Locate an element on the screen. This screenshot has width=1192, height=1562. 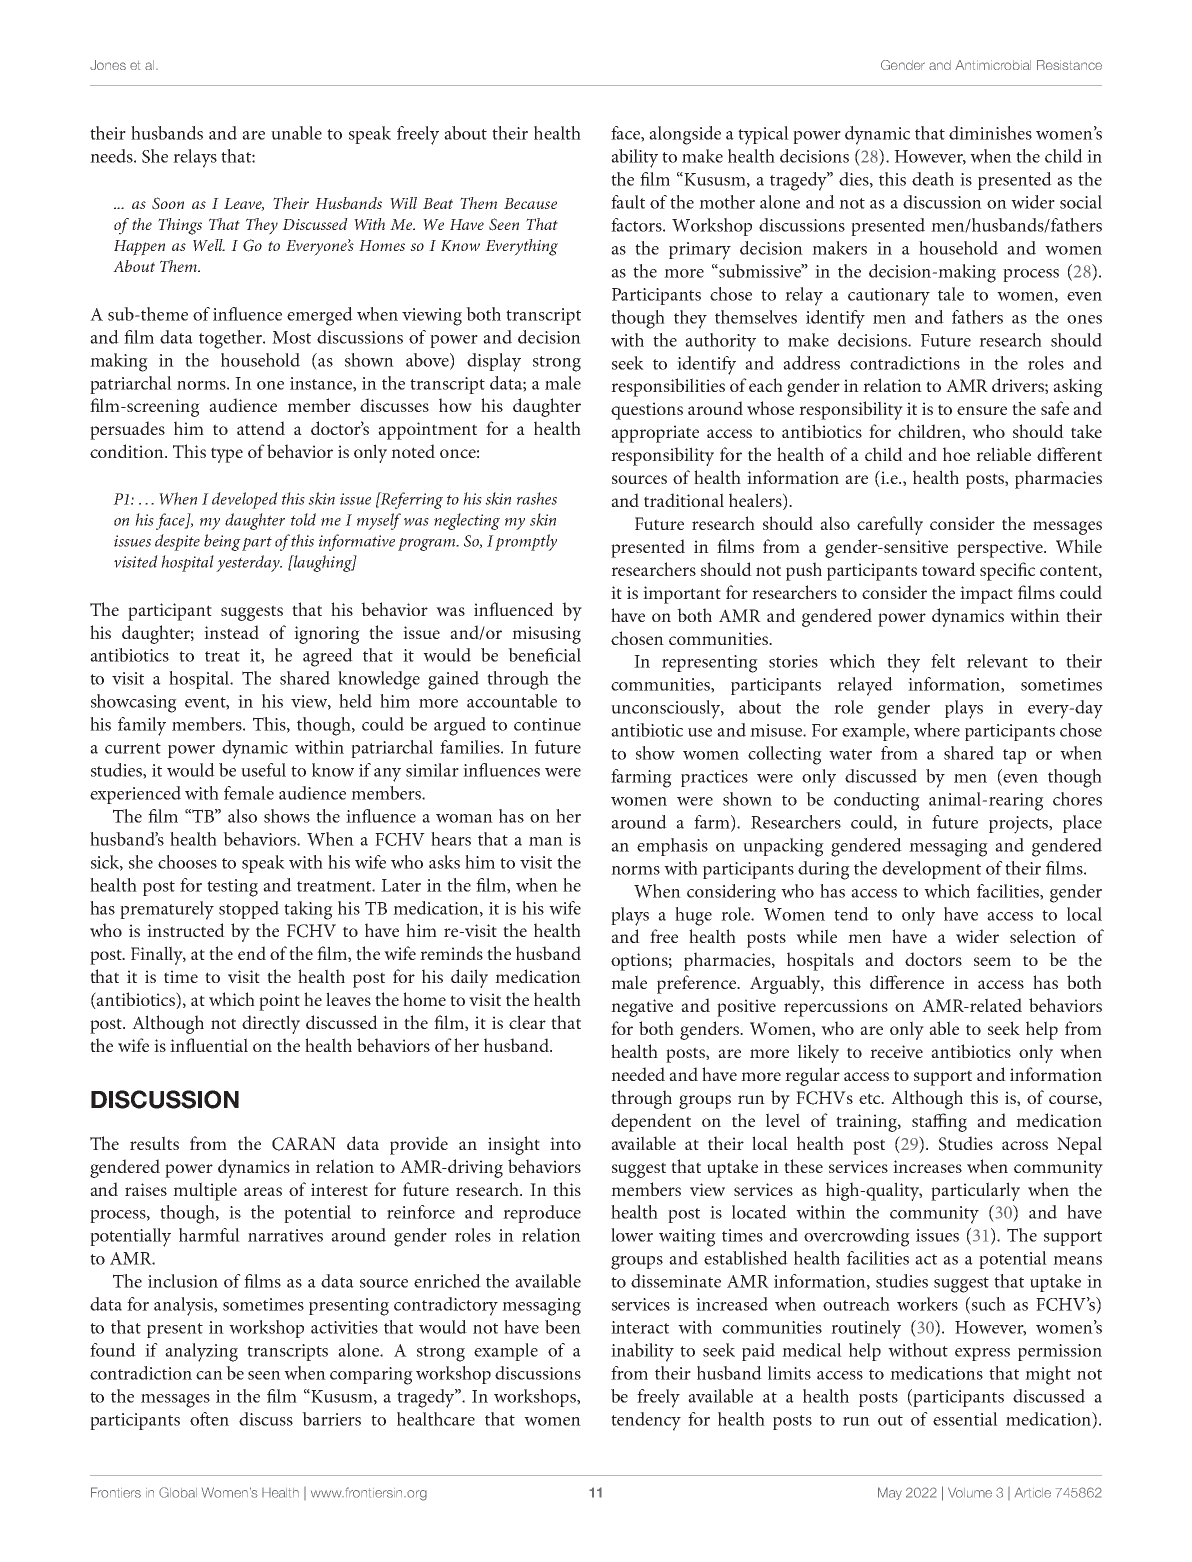
results is located at coordinates (154, 1143).
